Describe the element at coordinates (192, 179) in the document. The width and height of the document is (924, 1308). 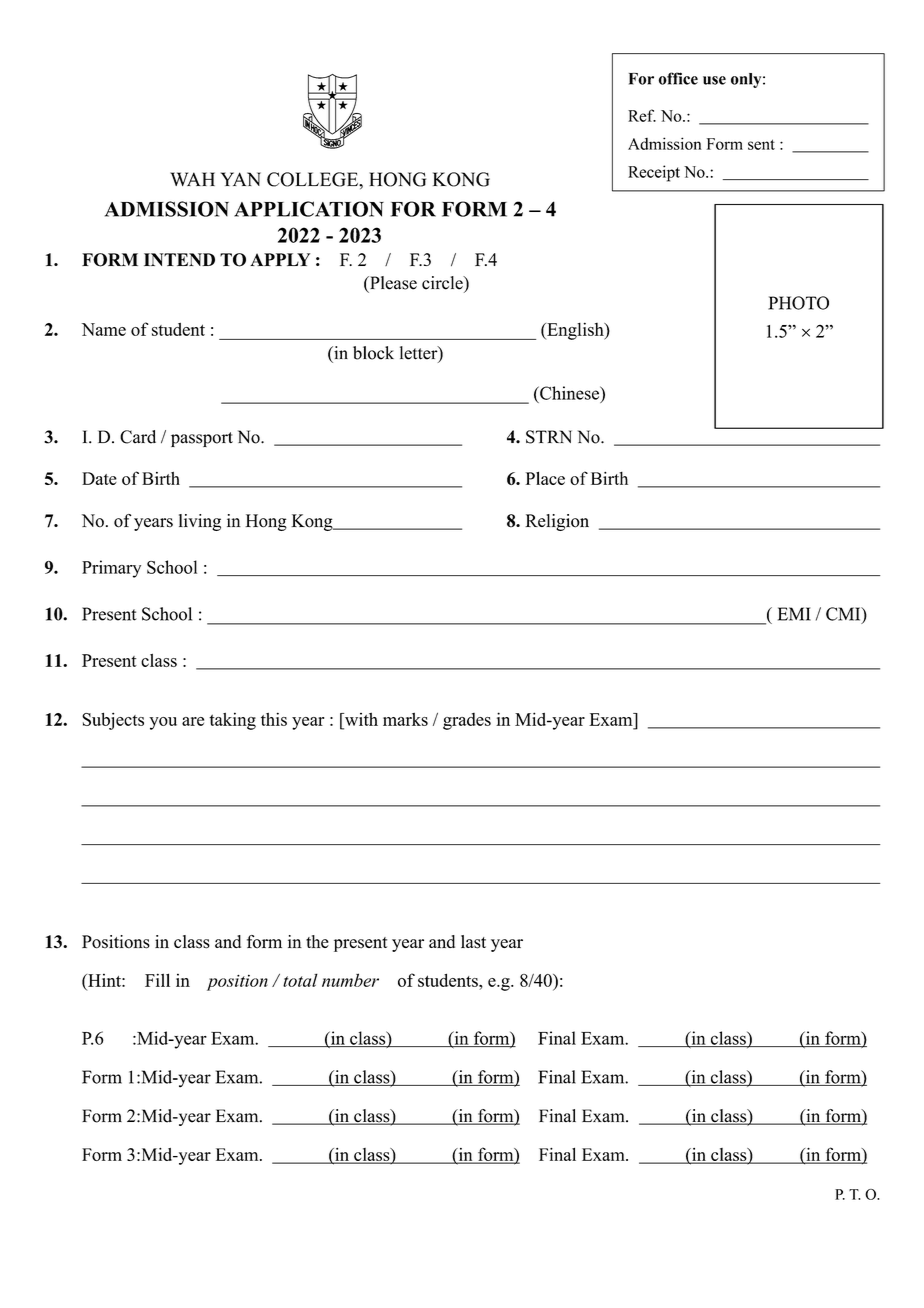
I see `WAH` at that location.
